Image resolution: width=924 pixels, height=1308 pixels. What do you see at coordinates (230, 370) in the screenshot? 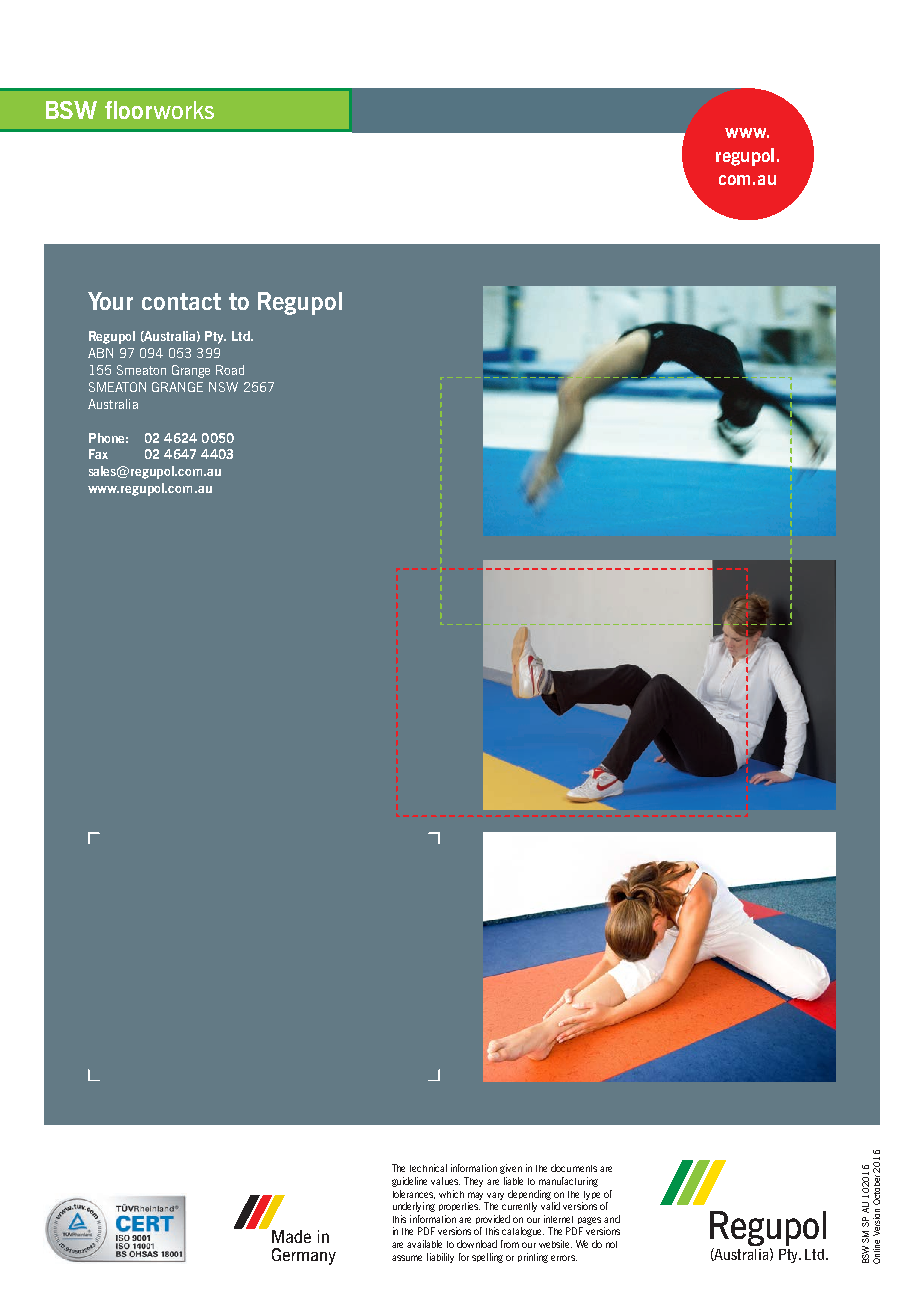
I see `Road` at bounding box center [230, 370].
